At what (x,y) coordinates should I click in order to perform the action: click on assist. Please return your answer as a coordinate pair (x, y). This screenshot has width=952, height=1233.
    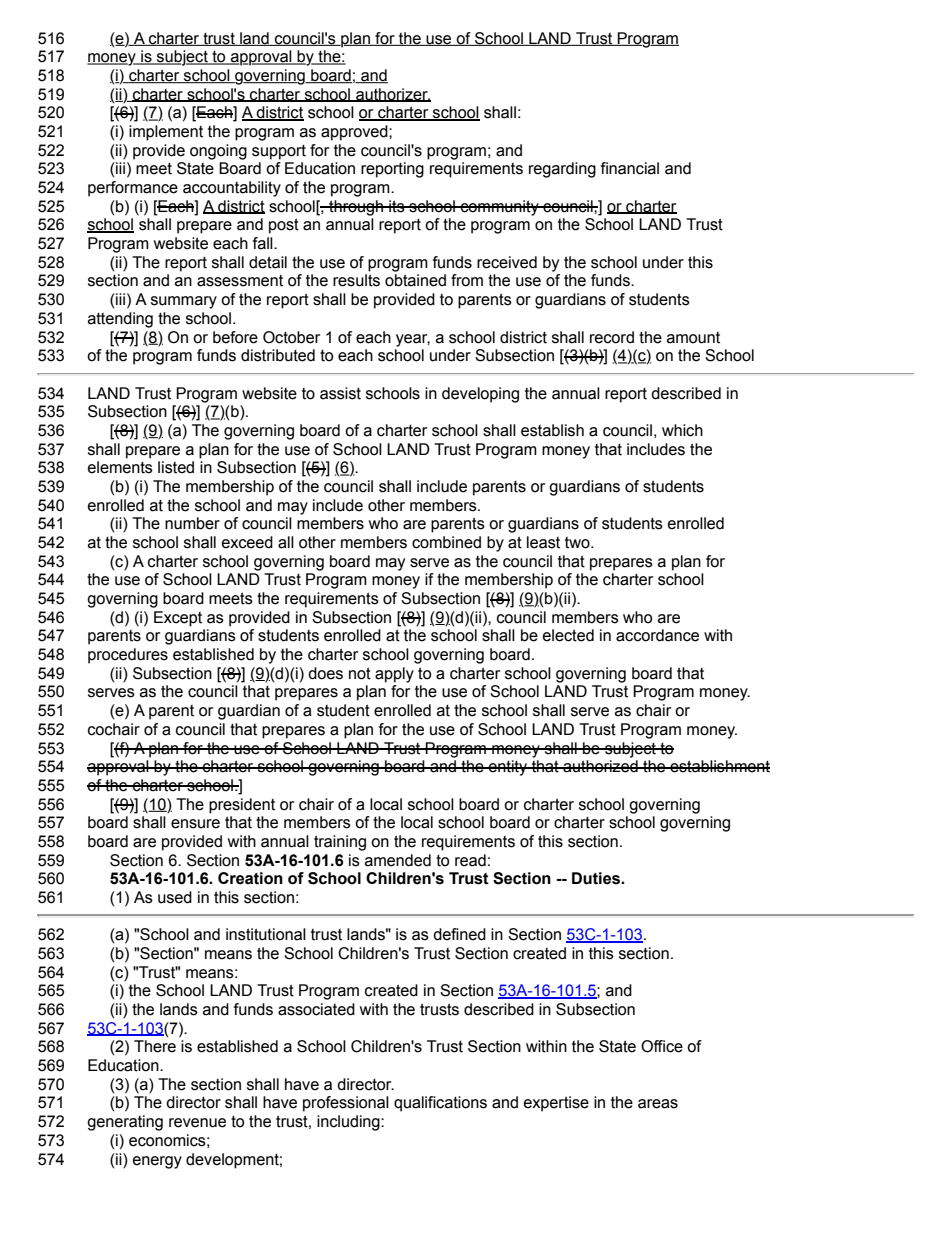
    Looking at the image, I should click on (340, 393).
